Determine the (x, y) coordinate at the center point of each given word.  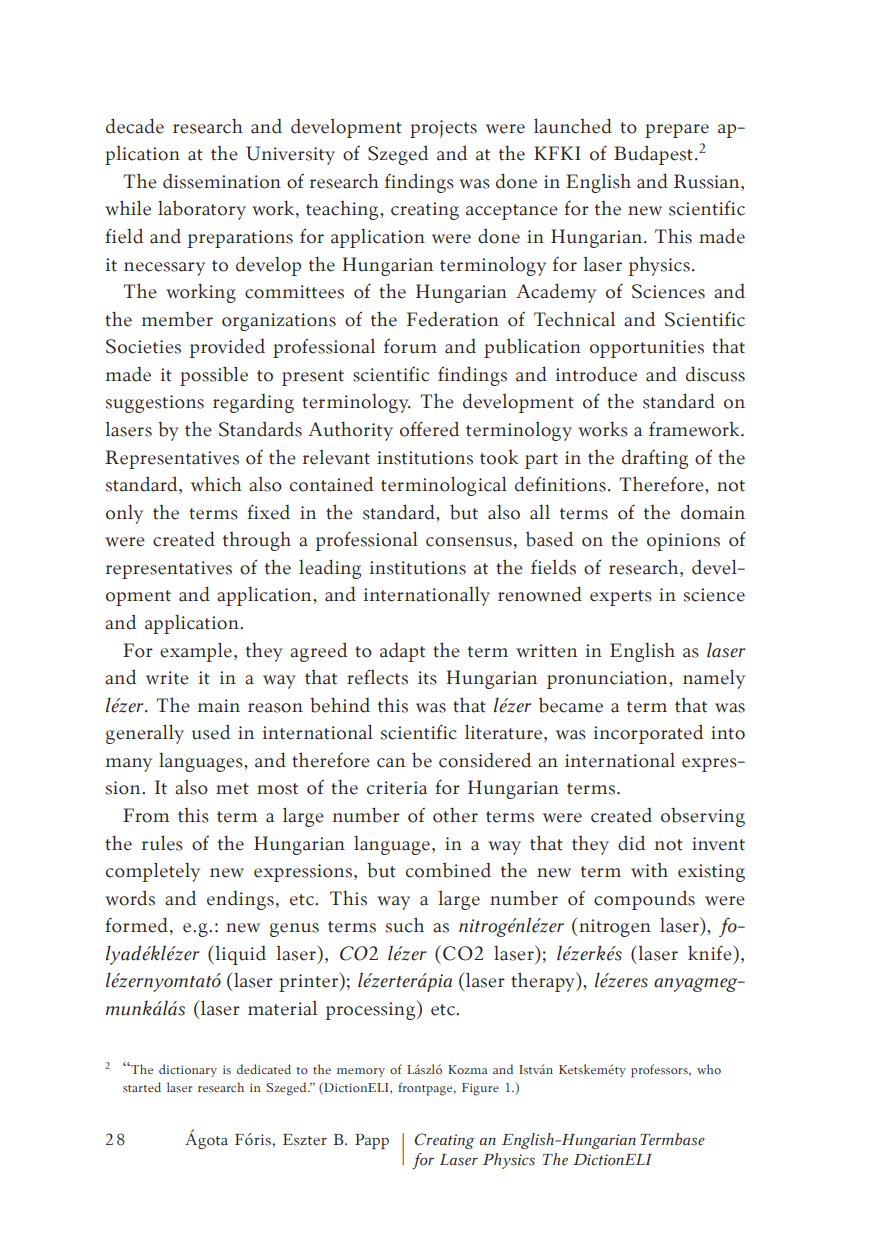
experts (621, 598)
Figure (480, 1089)
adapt (402, 652)
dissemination (222, 181)
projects (443, 129)
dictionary (188, 1070)
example (196, 652)
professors (660, 1071)
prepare (677, 131)
